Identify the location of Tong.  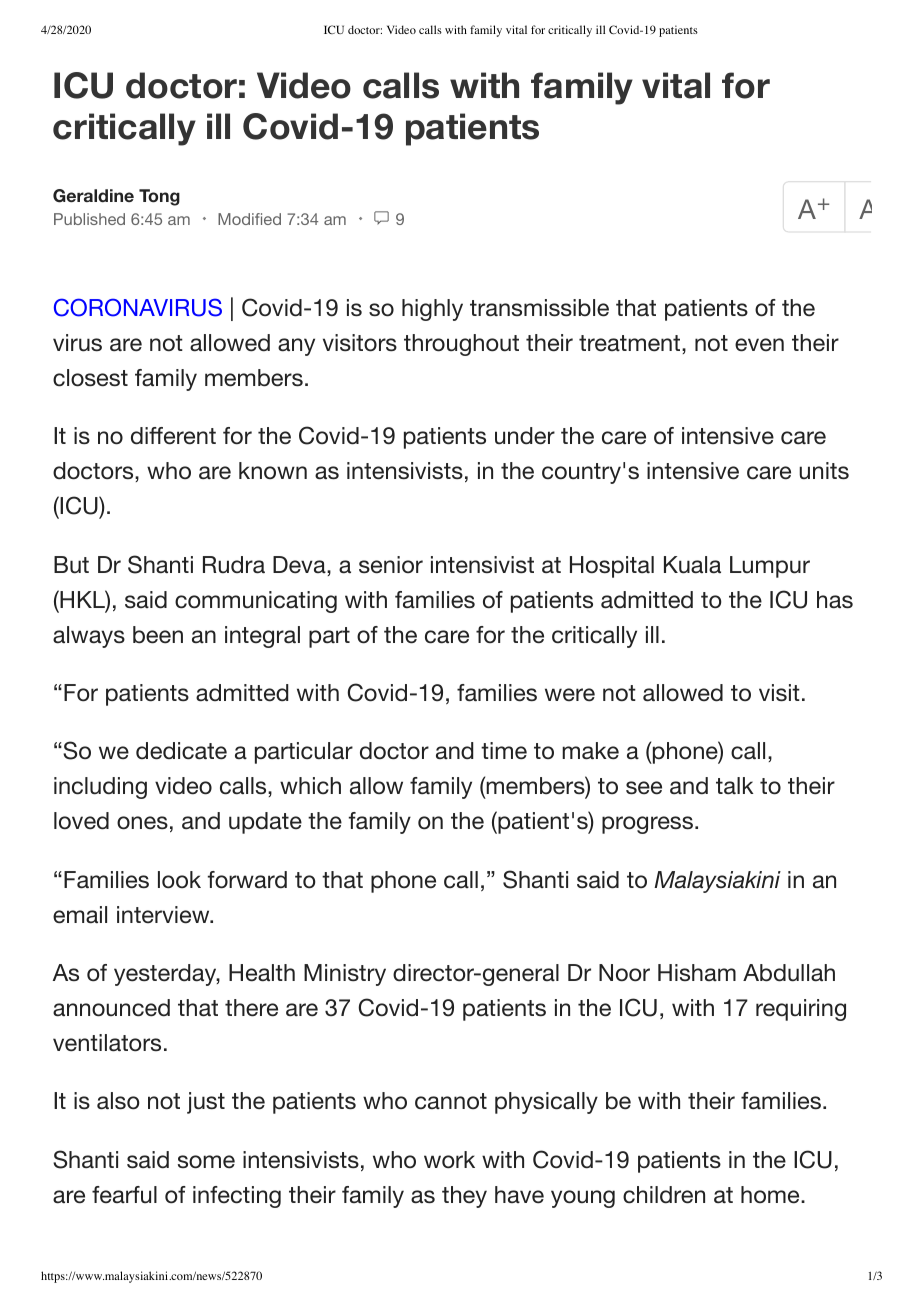
(159, 197).
